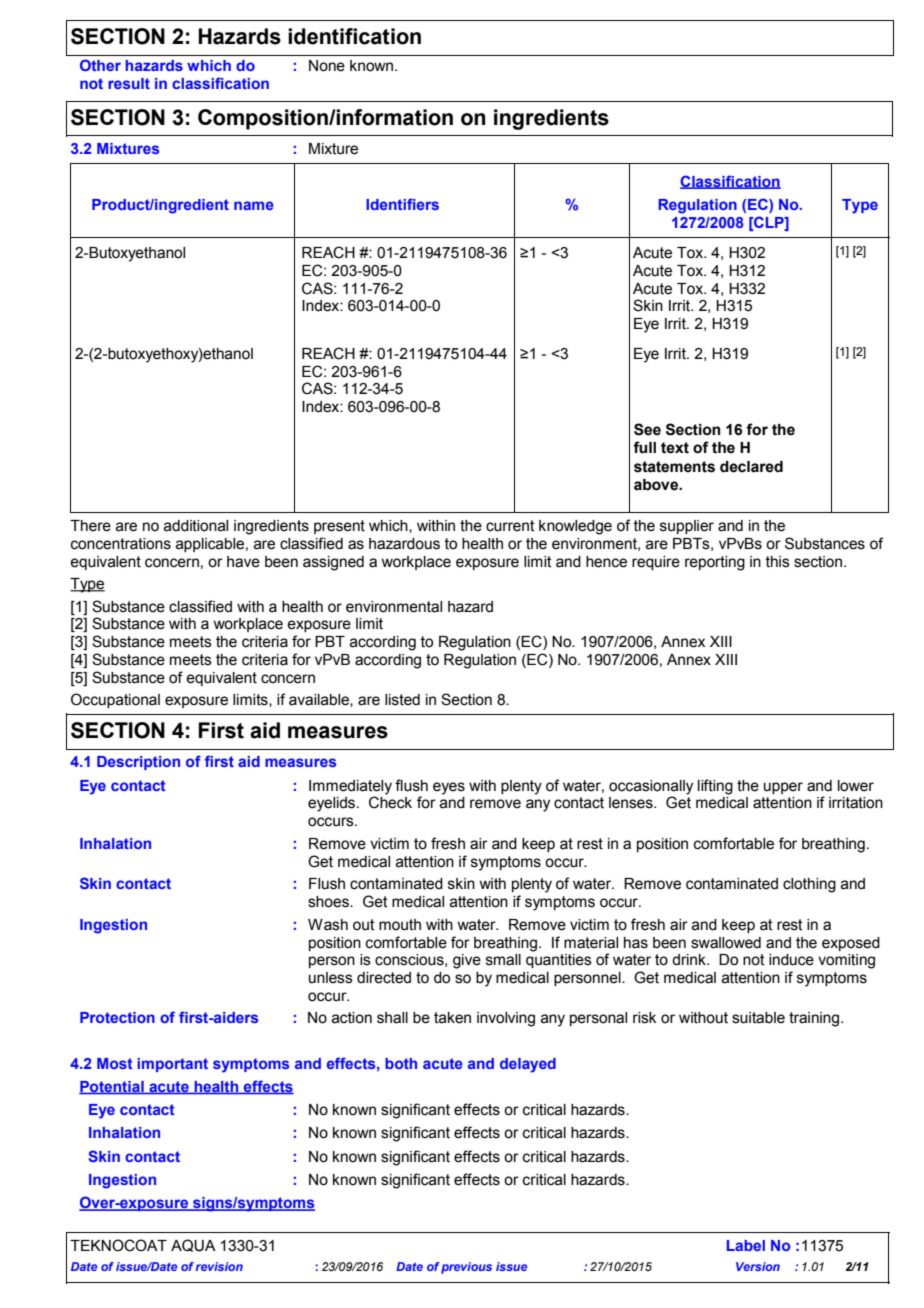 The height and width of the page is (1308, 924). I want to click on Label, so click(746, 1245).
